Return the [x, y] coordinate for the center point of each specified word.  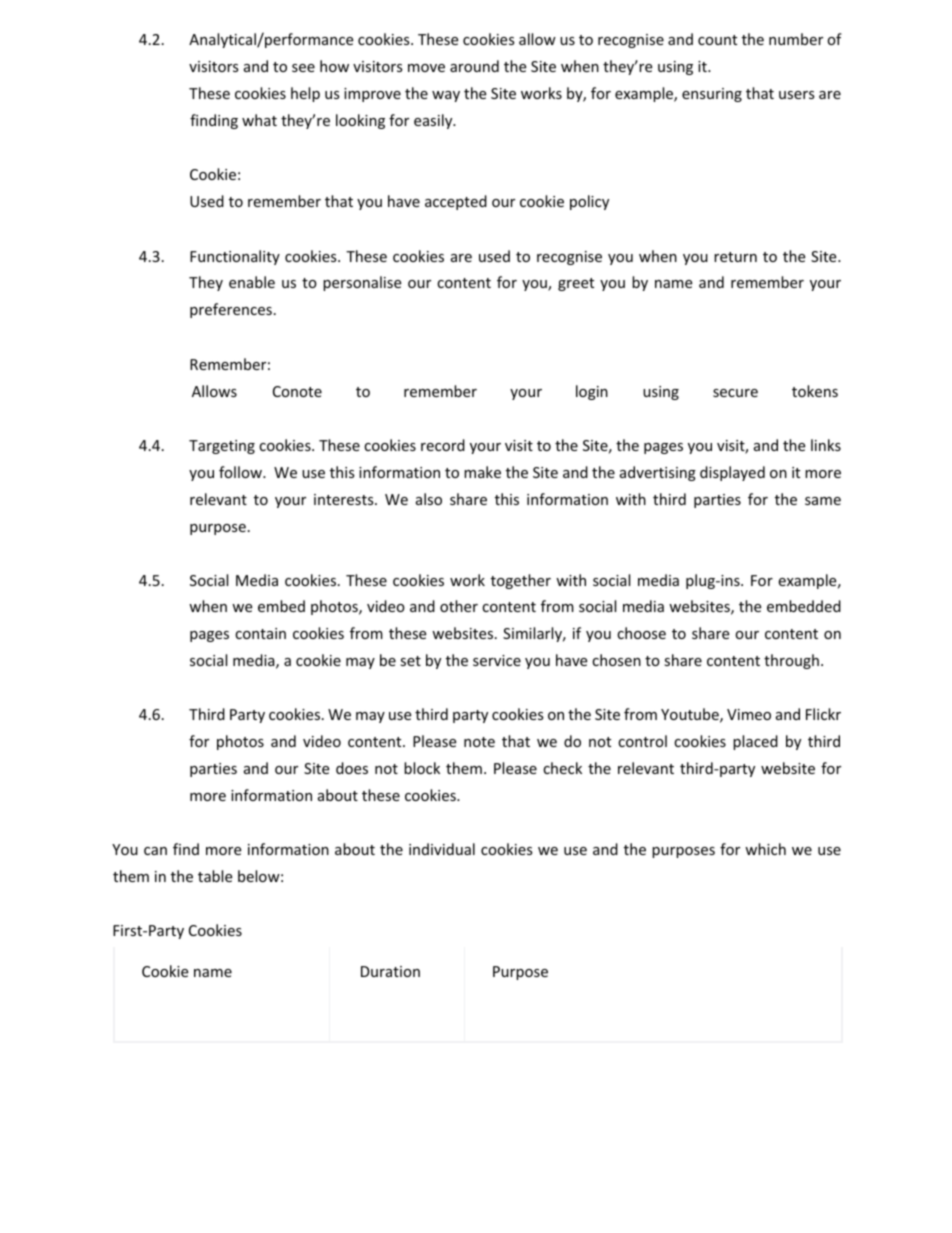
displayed [732, 473]
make [482, 472]
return [735, 257]
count [717, 40]
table [215, 876]
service [497, 660]
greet [576, 284]
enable [252, 282]
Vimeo [749, 714]
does [352, 768]
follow [241, 472]
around [474, 66]
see [303, 68]
